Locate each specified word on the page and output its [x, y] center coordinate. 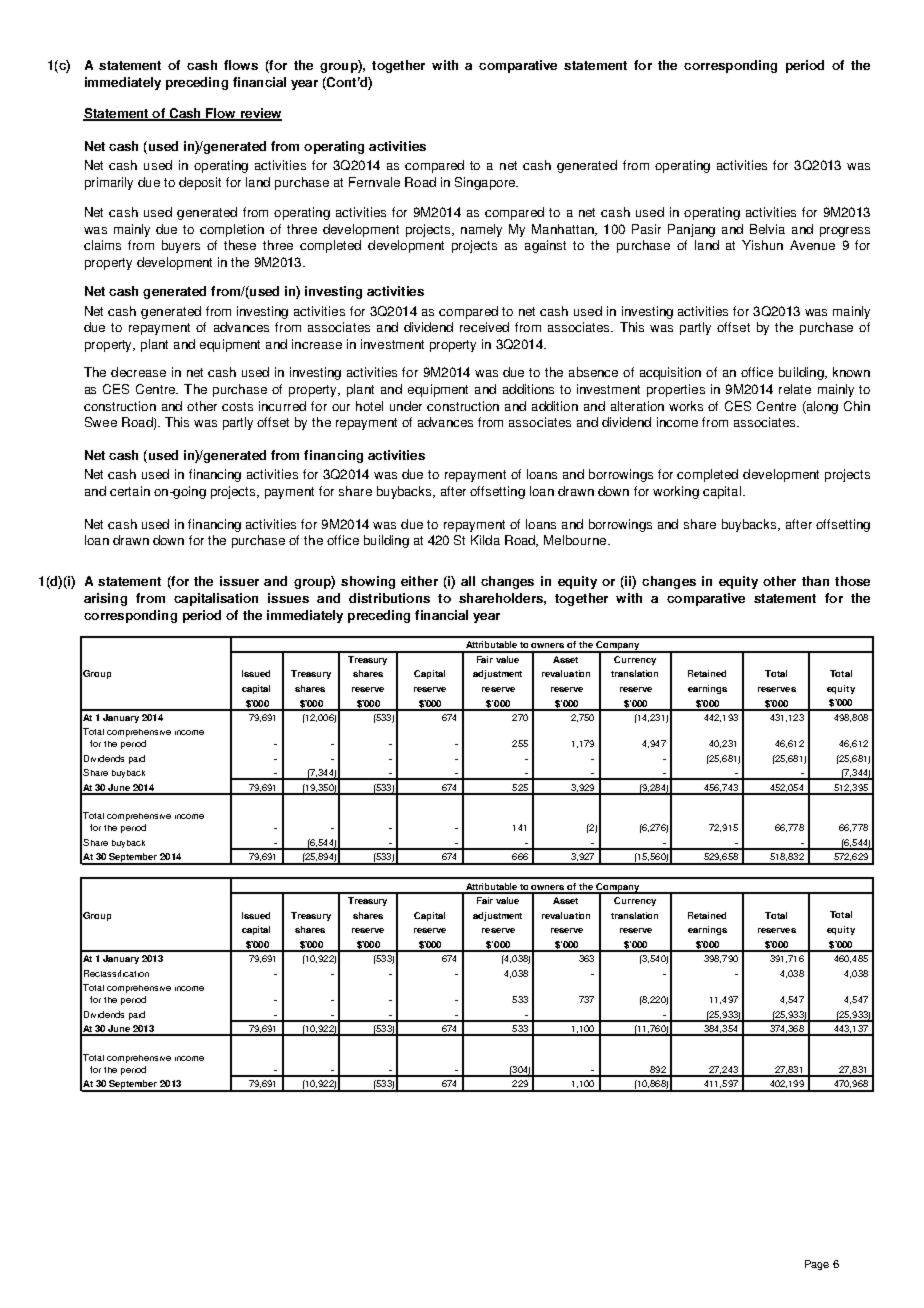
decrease [138, 372]
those [852, 581]
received [484, 327]
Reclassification [116, 973]
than [815, 581]
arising [105, 599]
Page [817, 1265]
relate [795, 389]
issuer [239, 581]
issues [288, 598]
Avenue [812, 245]
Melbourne [575, 540]
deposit [200, 183]
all [468, 581]
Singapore [486, 183]
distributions [389, 598]
